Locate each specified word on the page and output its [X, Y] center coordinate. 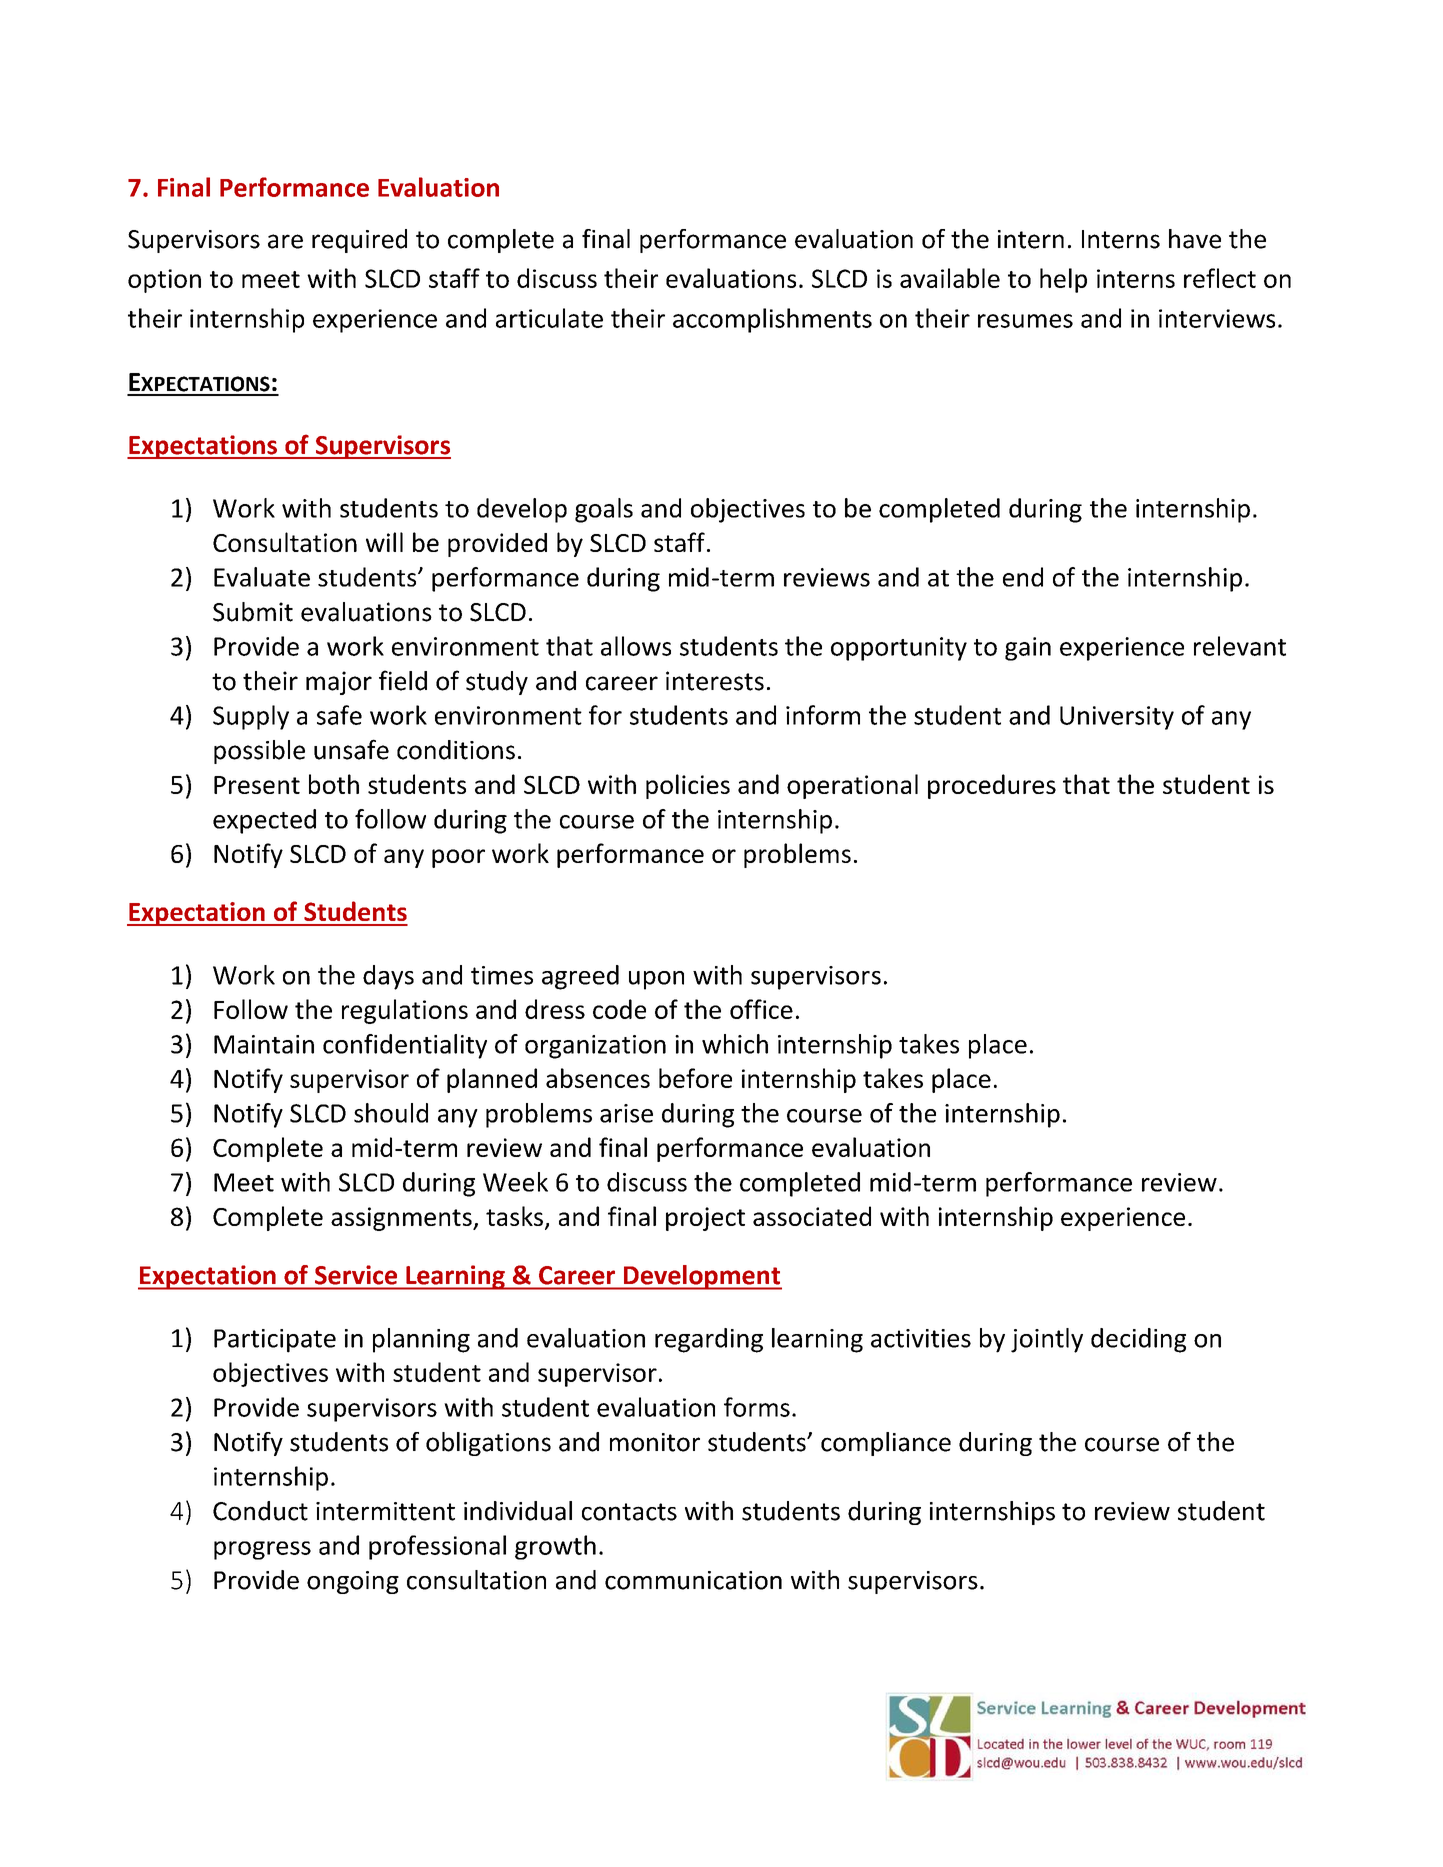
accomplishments [772, 320]
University [1117, 718]
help [1063, 280]
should [391, 1113]
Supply [251, 717]
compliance [886, 1444]
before [695, 1078]
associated [812, 1216]
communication [693, 1580]
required [359, 241]
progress [262, 1550]
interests [715, 681]
